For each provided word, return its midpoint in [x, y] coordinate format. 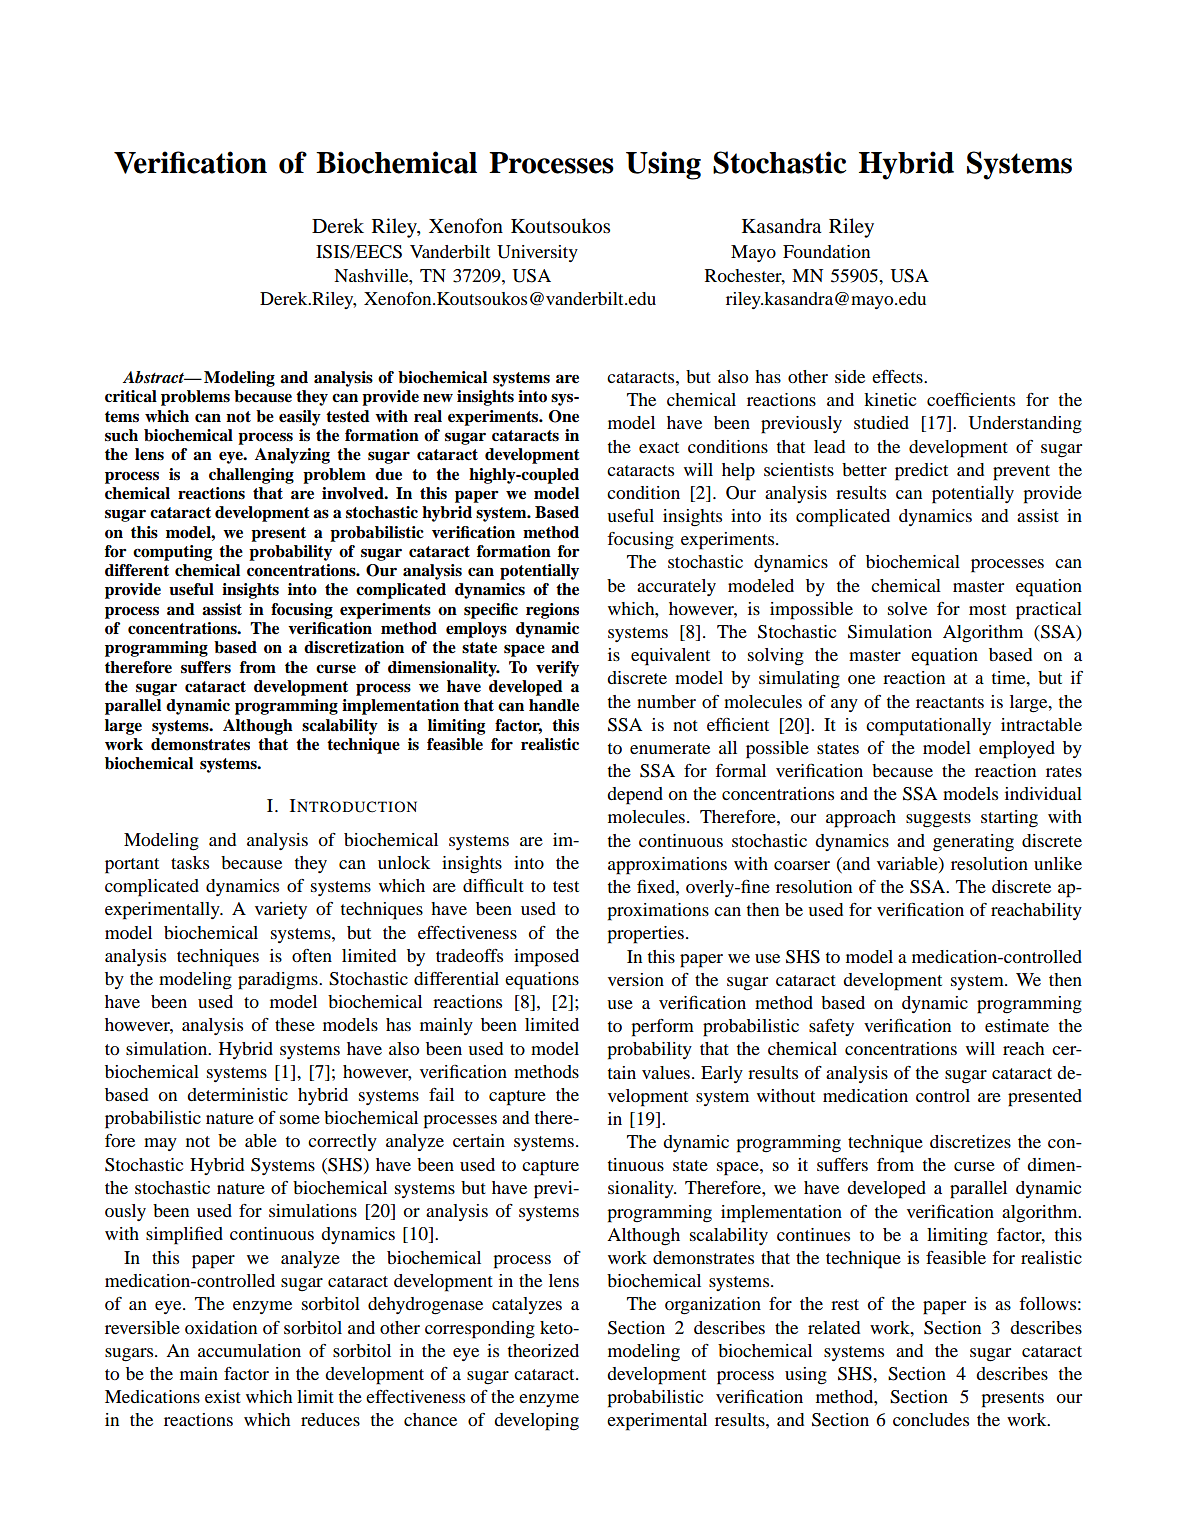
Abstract [155, 377]
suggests [938, 820]
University [537, 253]
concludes [931, 1419]
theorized [543, 1350]
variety [281, 910]
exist [223, 1396]
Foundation [826, 251]
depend [635, 796]
